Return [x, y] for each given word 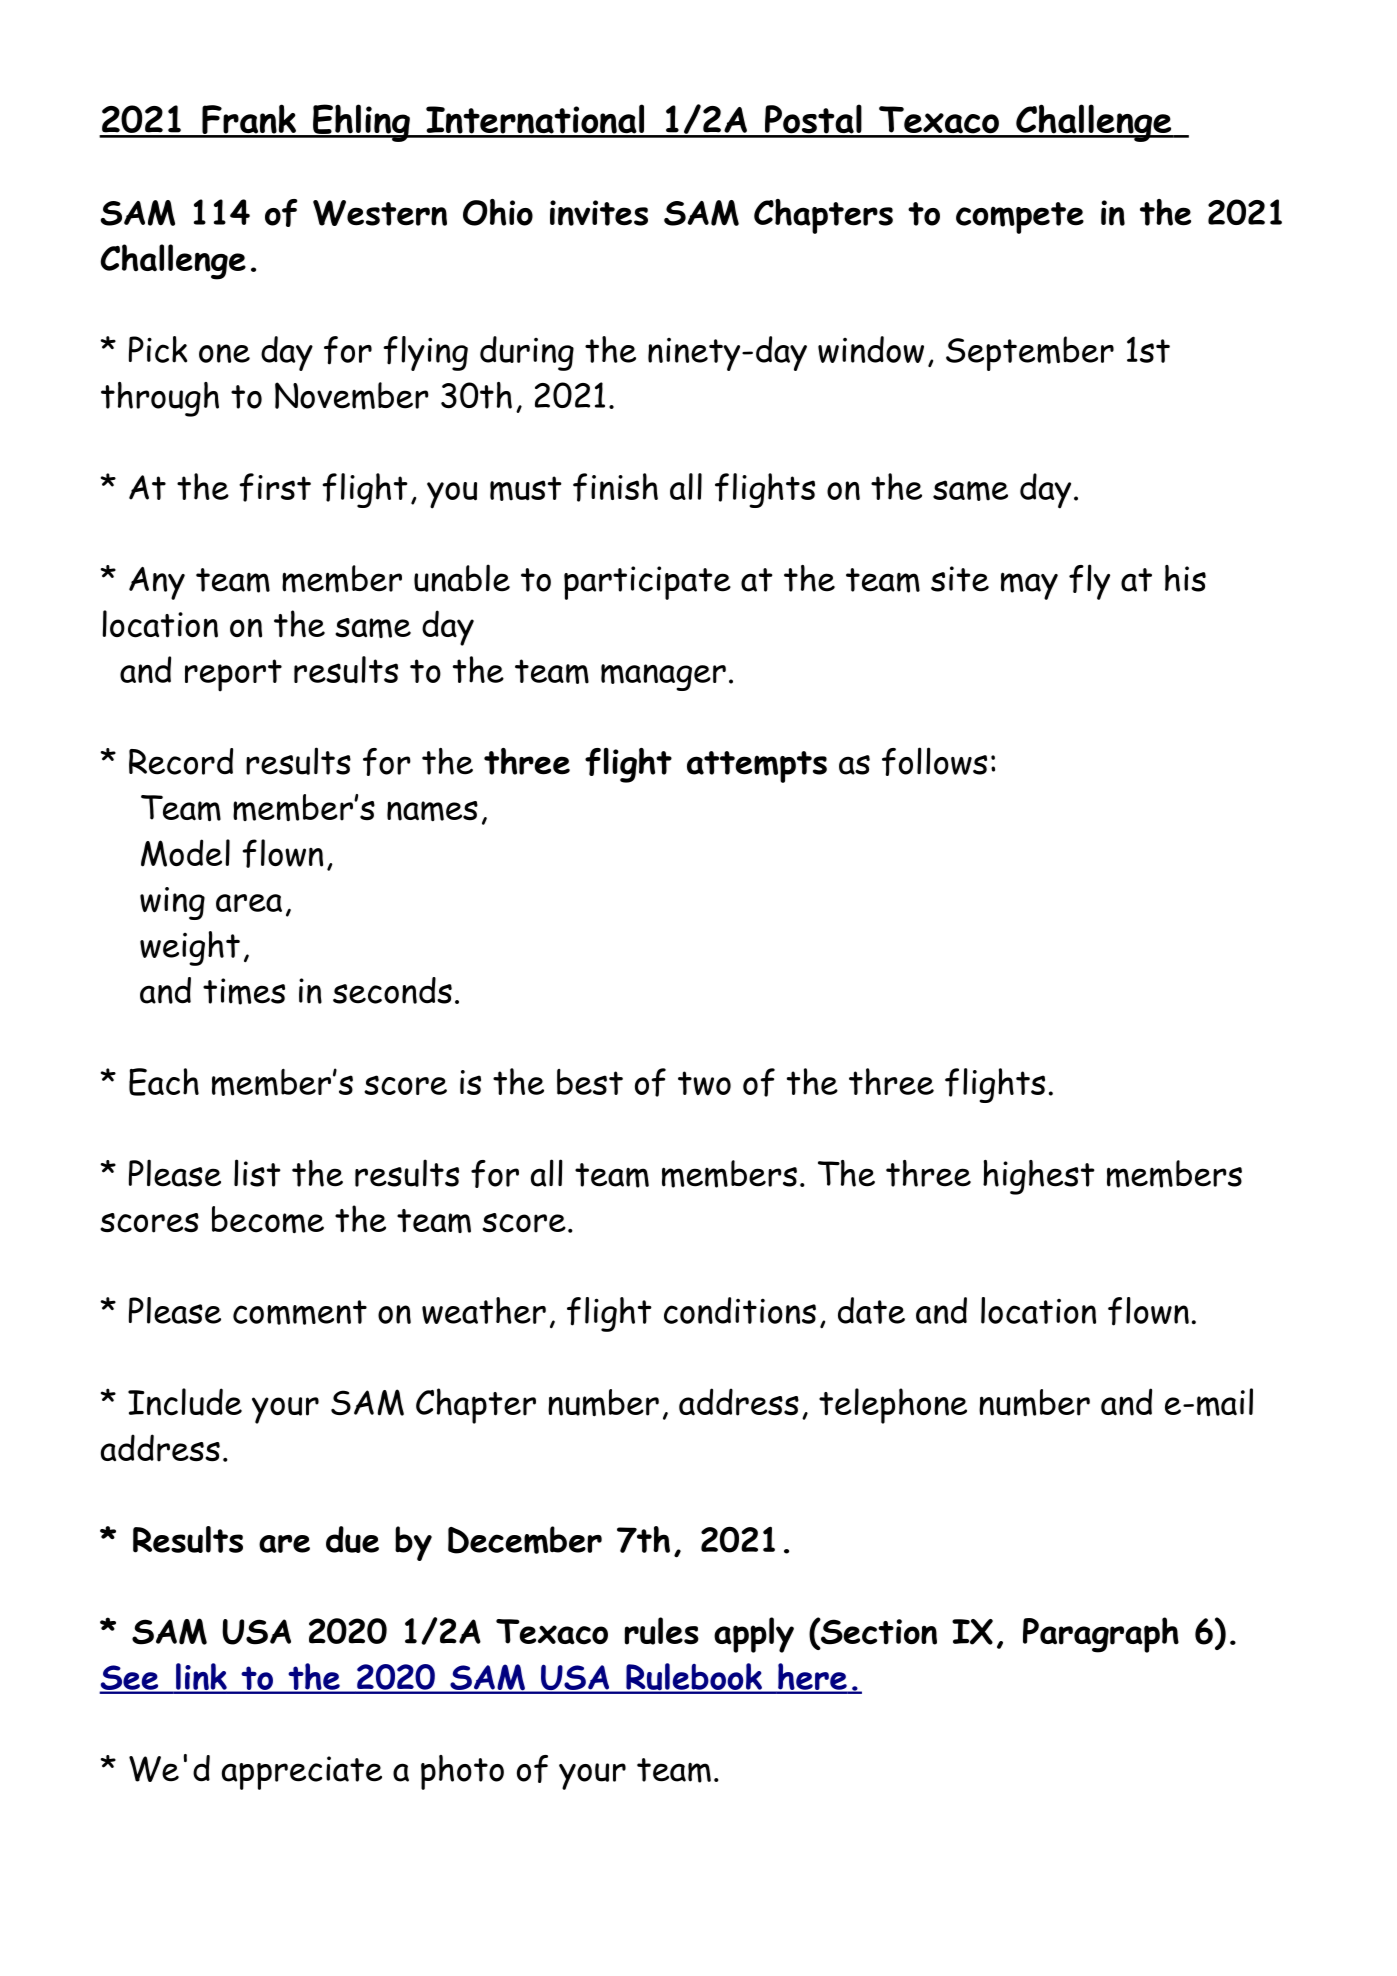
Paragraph [1101, 1635]
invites [599, 213]
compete [1020, 218]
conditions [740, 1310]
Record [181, 761]
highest [1039, 1177]
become [268, 1219]
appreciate [302, 1773]
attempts [757, 767]
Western [380, 213]
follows [934, 761]
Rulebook [694, 1678]
